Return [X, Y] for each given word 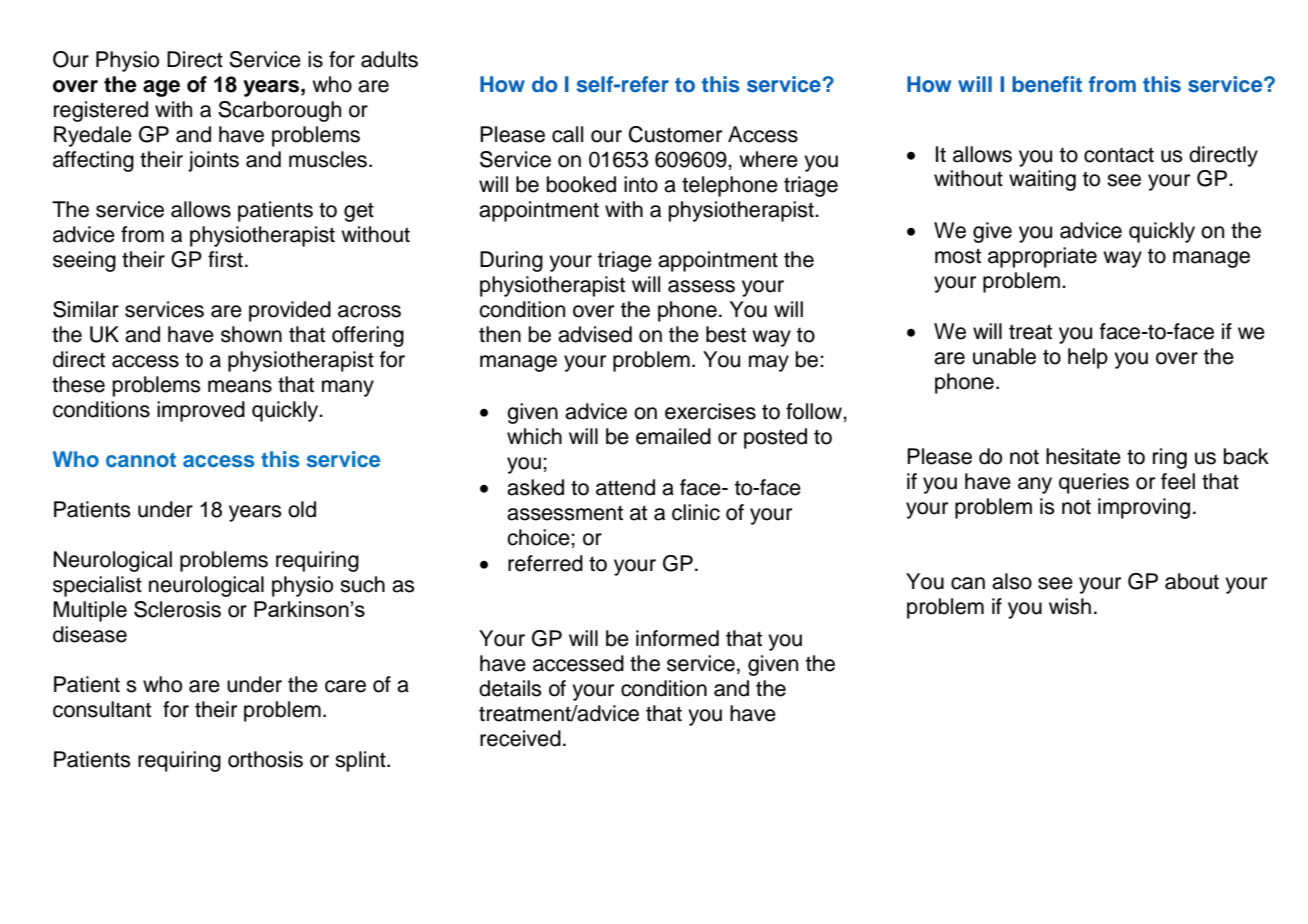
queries [1094, 483]
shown [251, 334]
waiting [1042, 180]
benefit [1047, 84]
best [726, 334]
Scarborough [279, 111]
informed [677, 638]
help [1088, 358]
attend [625, 487]
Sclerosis [177, 609]
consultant [102, 709]
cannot [141, 459]
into [641, 184]
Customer [675, 134]
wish [1070, 606]
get [359, 212]
